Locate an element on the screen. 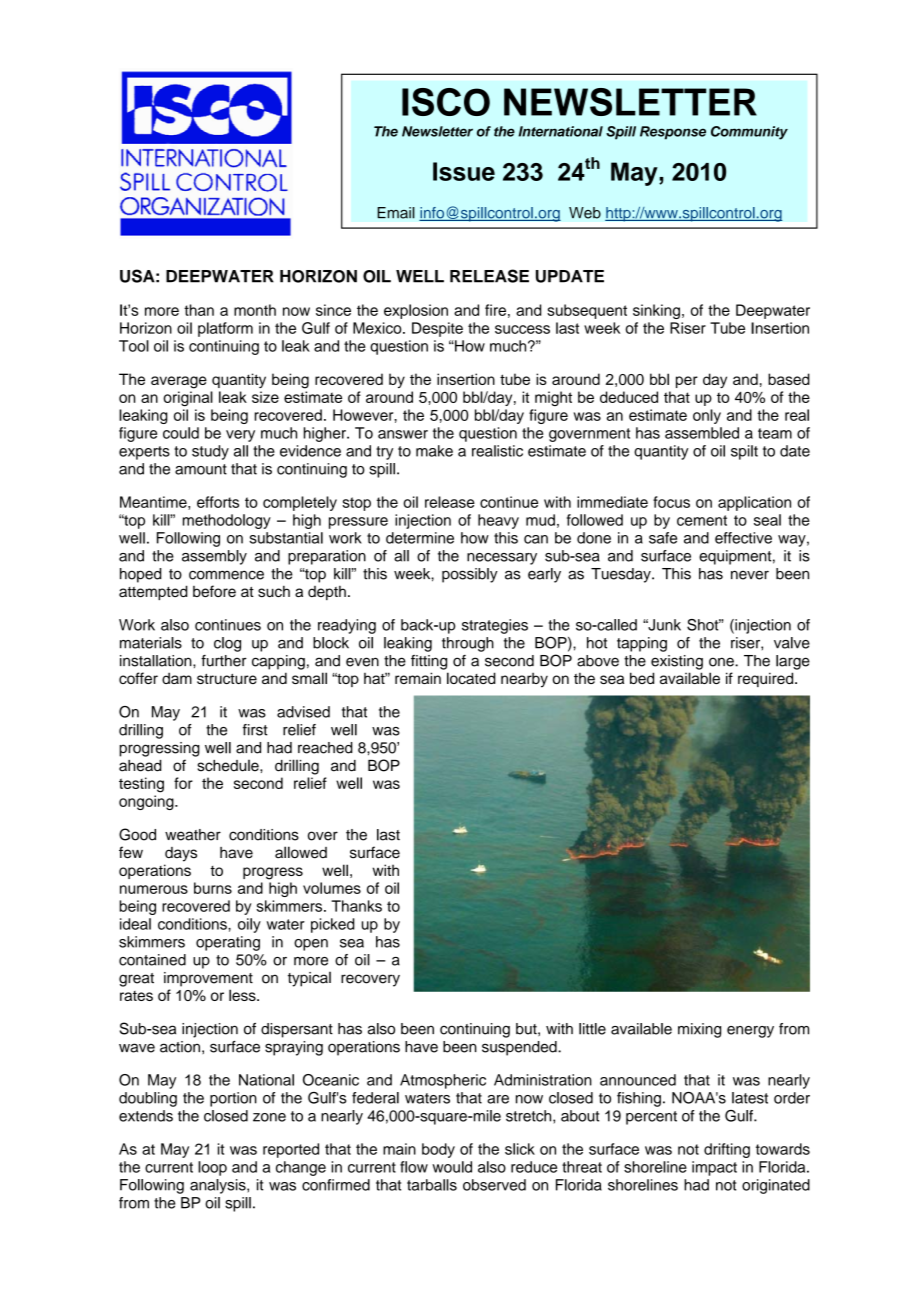 The image size is (924, 1308). loop is located at coordinates (212, 1168).
